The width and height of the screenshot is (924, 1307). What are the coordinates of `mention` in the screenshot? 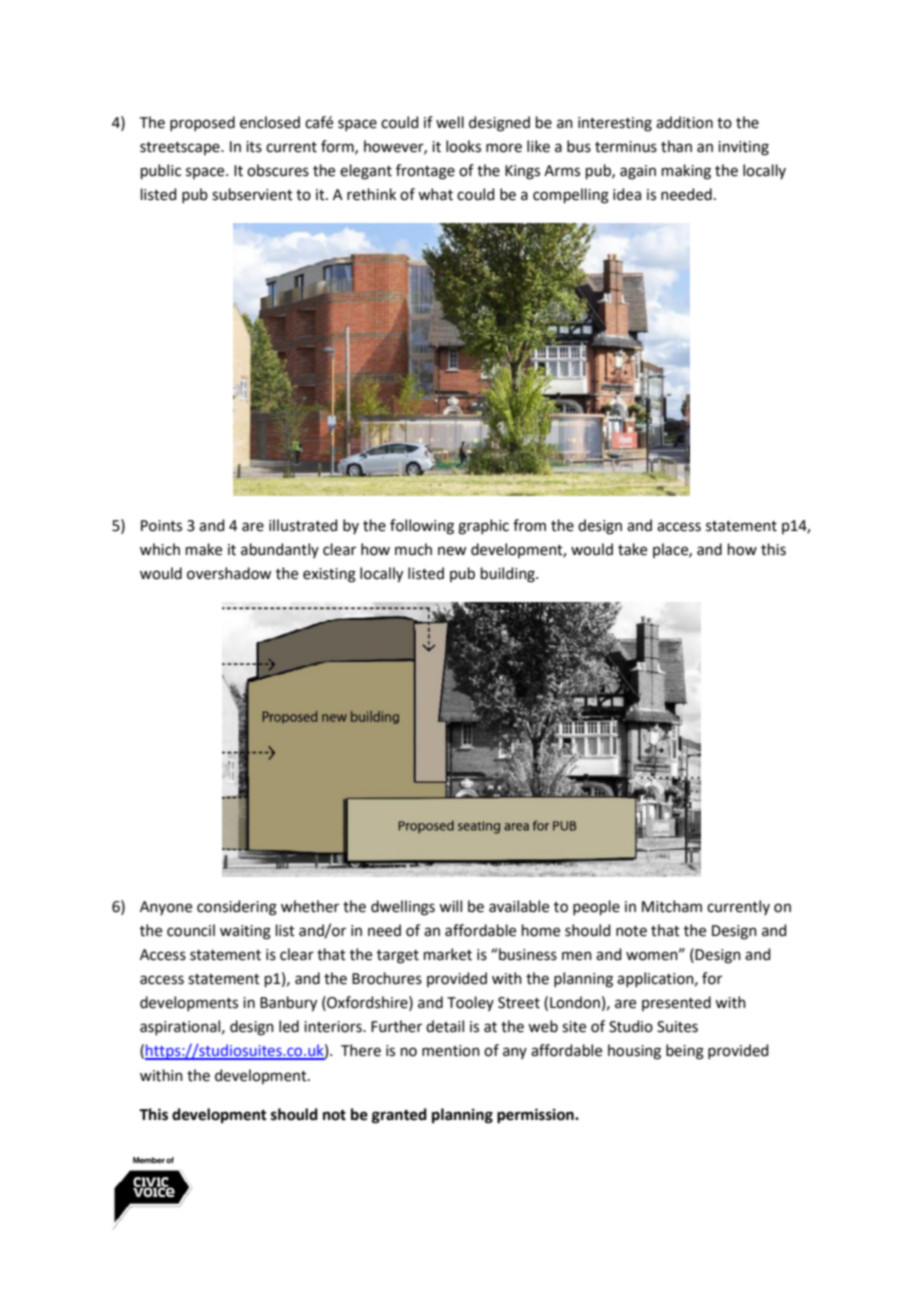 It's located at (451, 1051).
